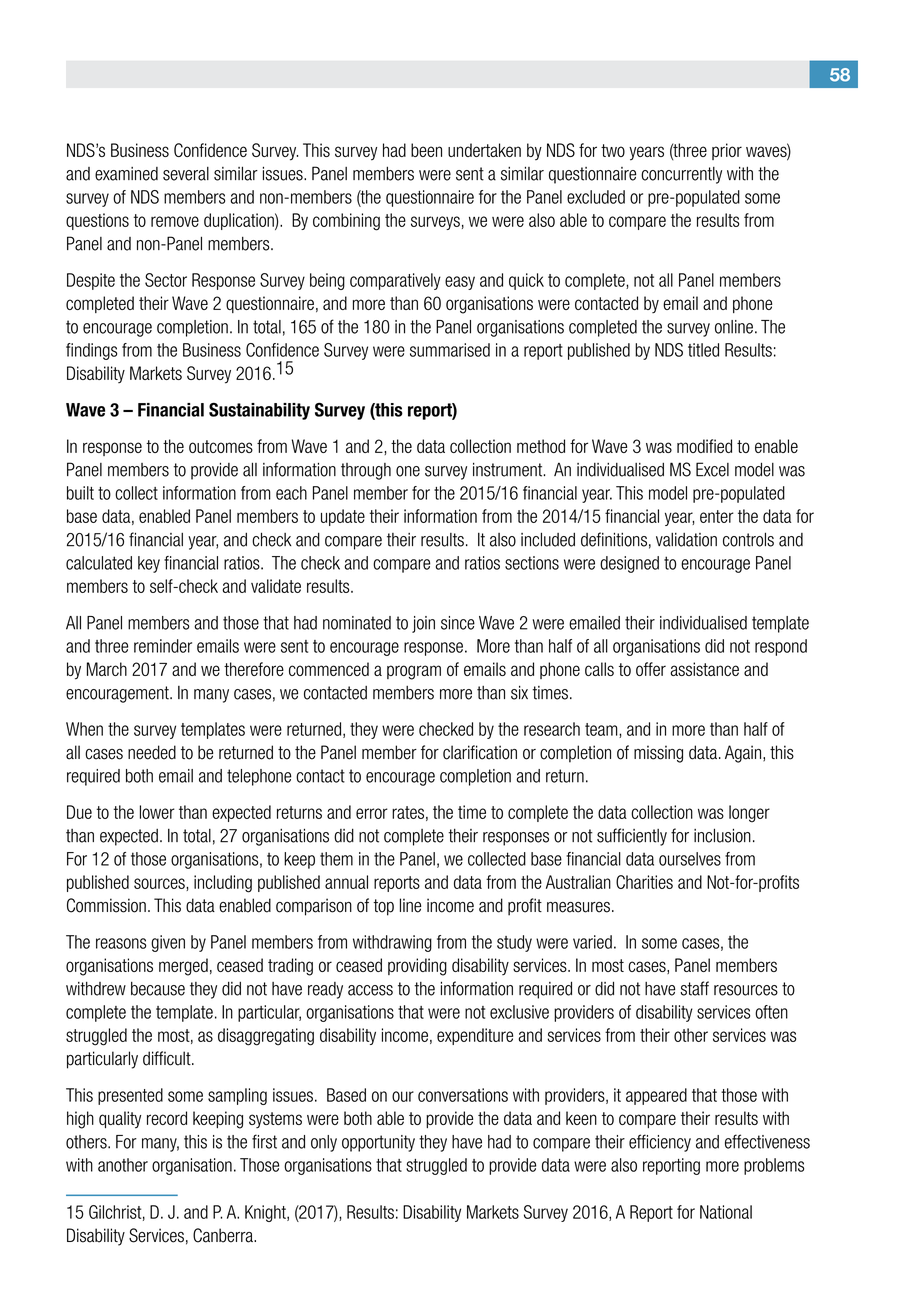 This page has height=1308, width=924. What do you see at coordinates (450, 350) in the page?
I see `summarised` at bounding box center [450, 350].
